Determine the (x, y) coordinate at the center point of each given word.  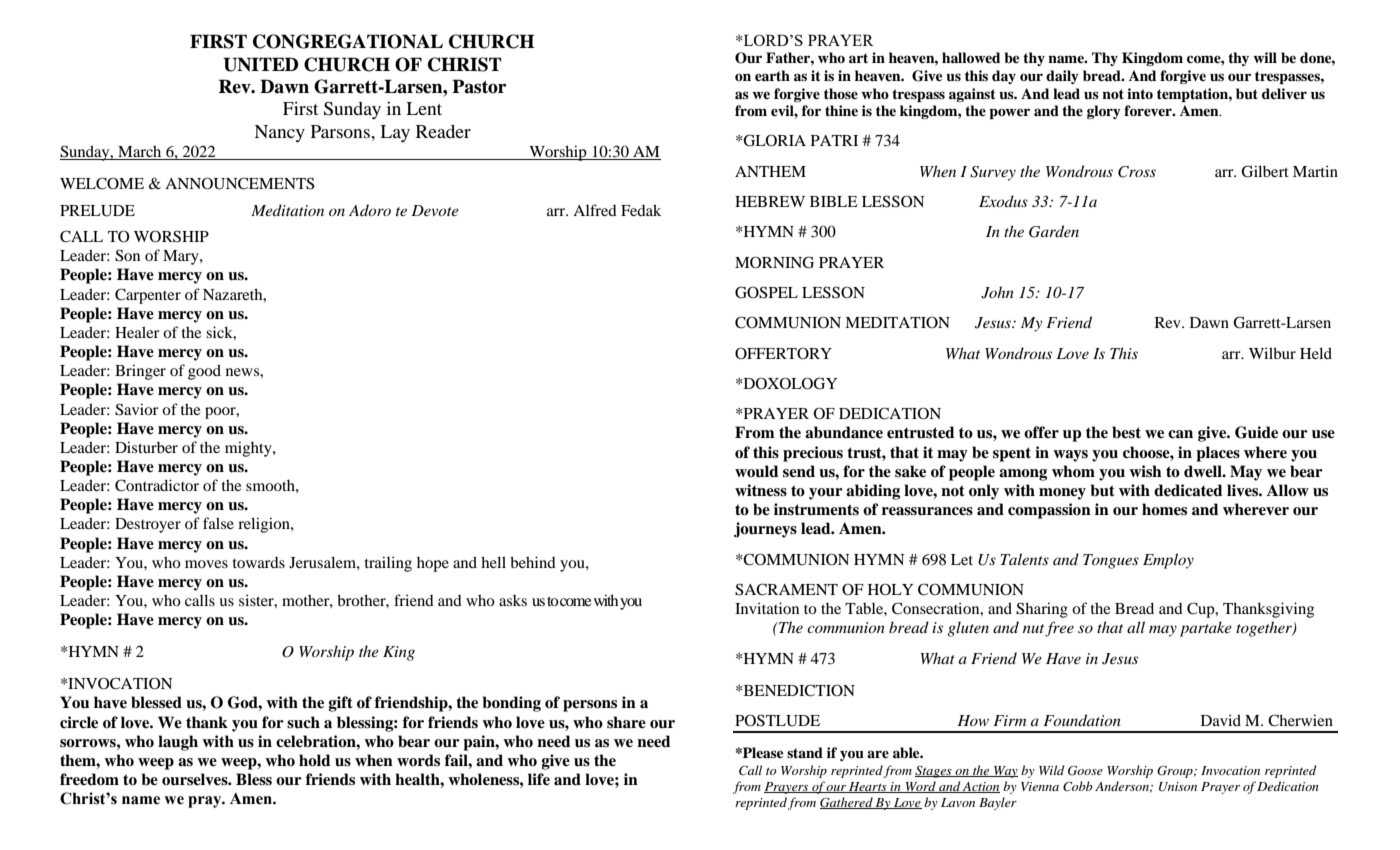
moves (206, 564)
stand (805, 752)
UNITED (261, 64)
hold (315, 760)
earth (772, 75)
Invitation (767, 608)
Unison (1178, 787)
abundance (844, 432)
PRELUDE (97, 211)
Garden (1054, 231)
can (1180, 434)
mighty (249, 449)
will (1265, 57)
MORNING (774, 262)
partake (1206, 629)
